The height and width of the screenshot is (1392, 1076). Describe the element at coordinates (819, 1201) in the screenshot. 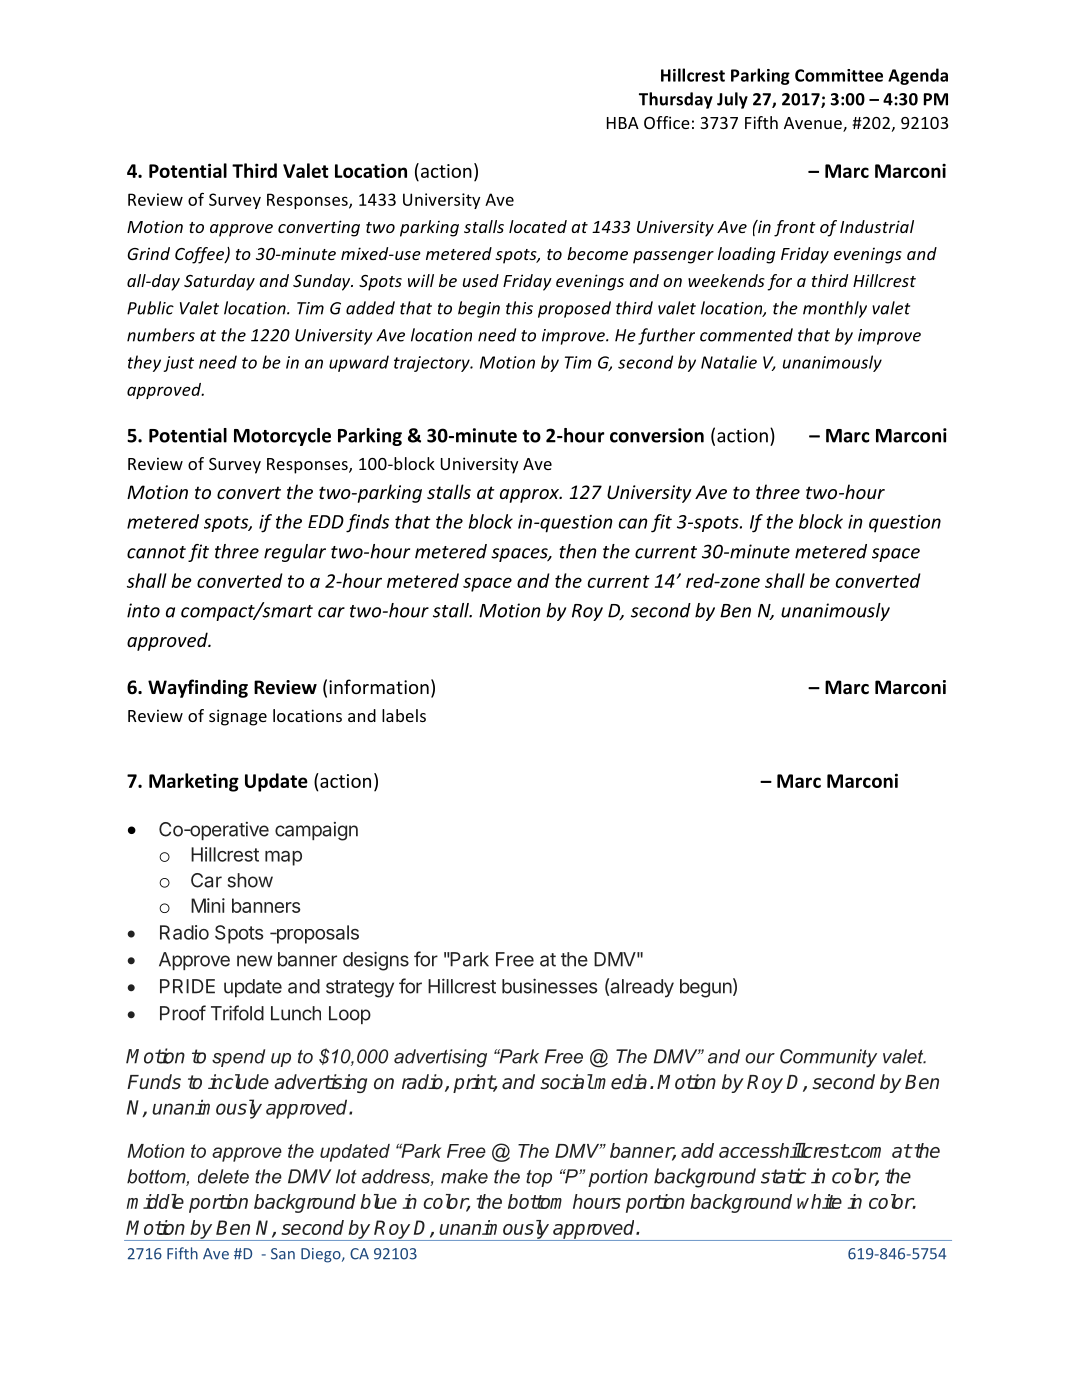

I see `white` at that location.
